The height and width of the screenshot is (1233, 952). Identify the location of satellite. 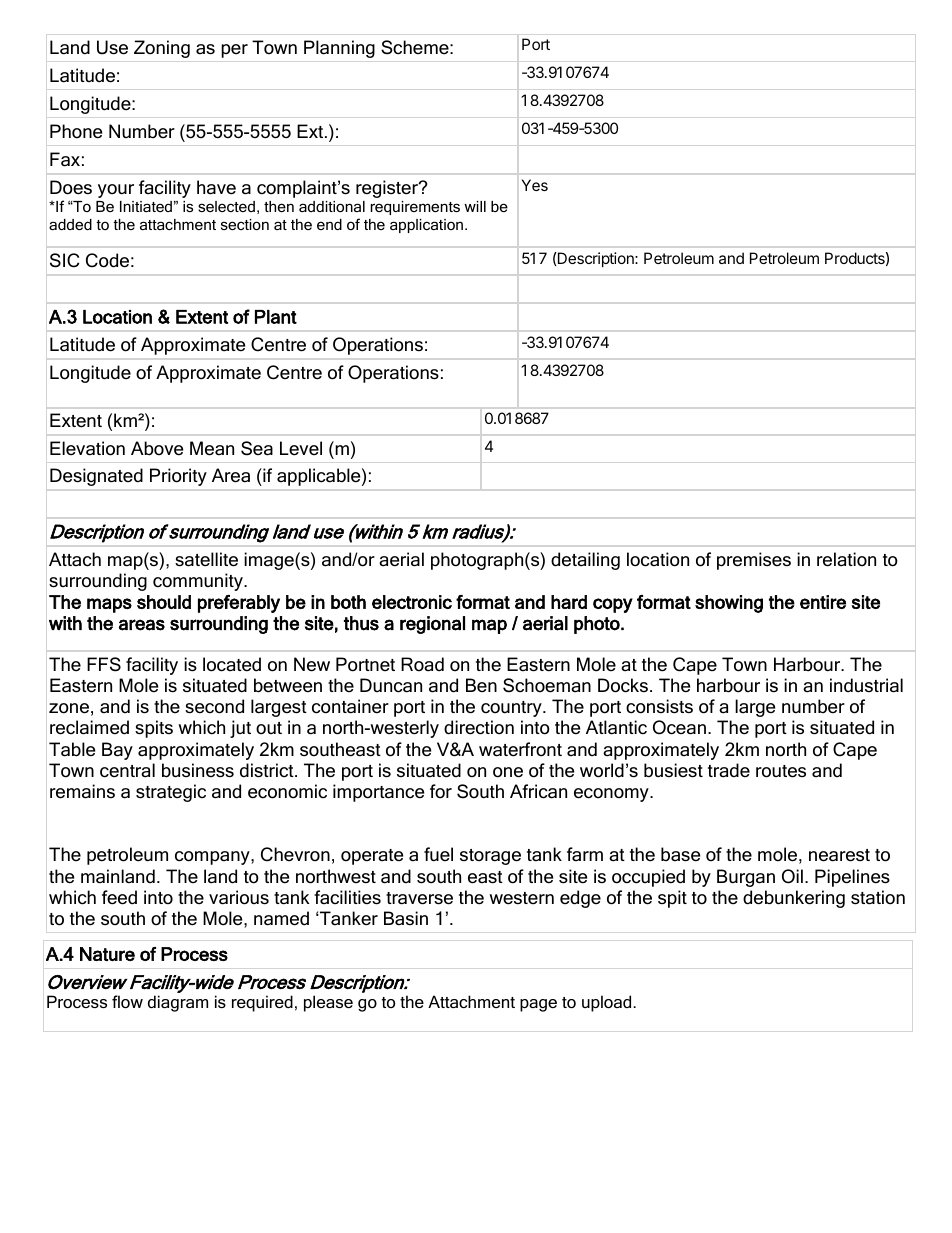
(206, 559).
